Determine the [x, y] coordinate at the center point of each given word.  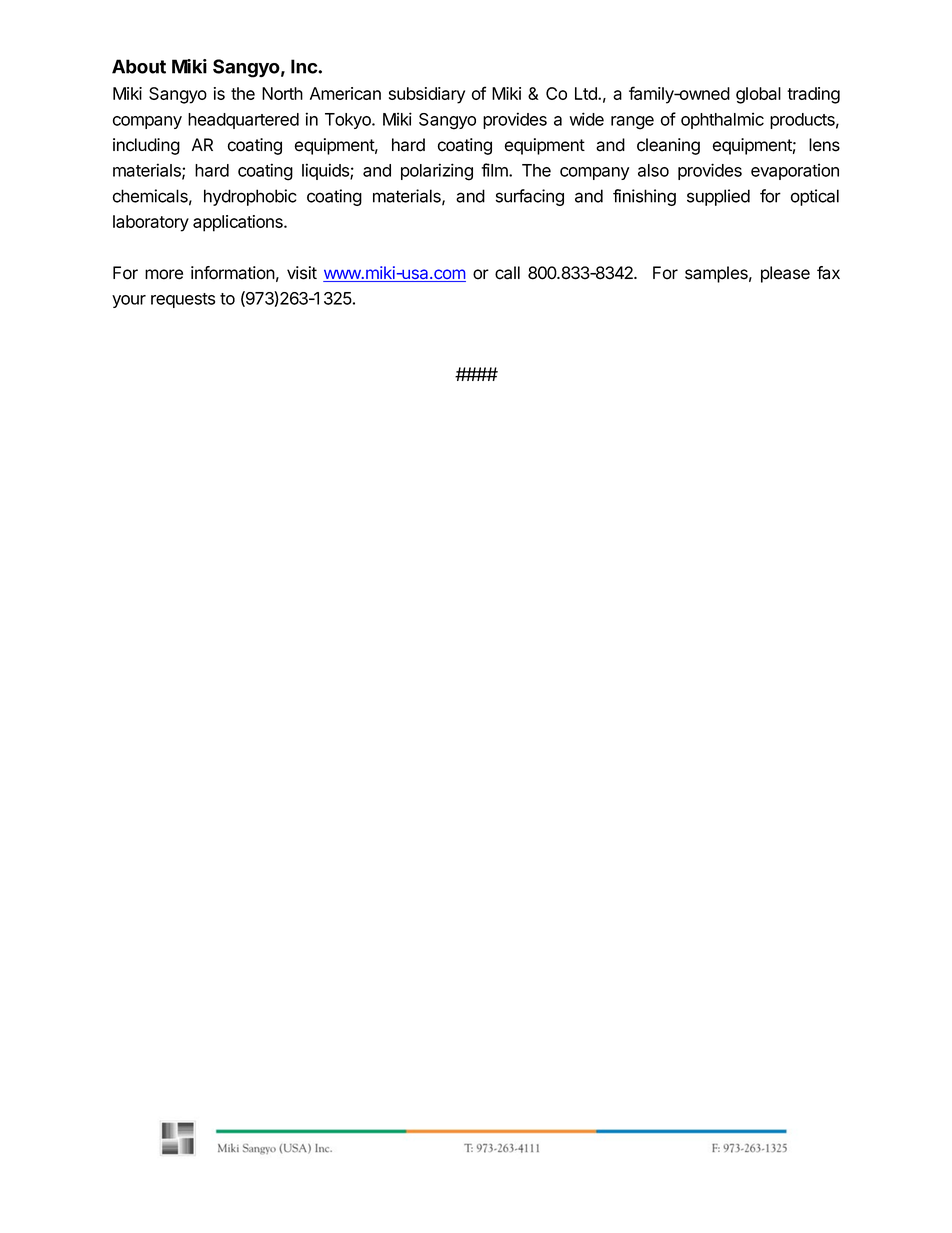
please [785, 274]
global [758, 95]
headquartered [243, 121]
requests [183, 300]
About [139, 66]
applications [239, 223]
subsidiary [427, 95]
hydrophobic [250, 197]
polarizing [437, 172]
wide [586, 119]
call [507, 273]
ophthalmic [722, 120]
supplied [718, 197]
